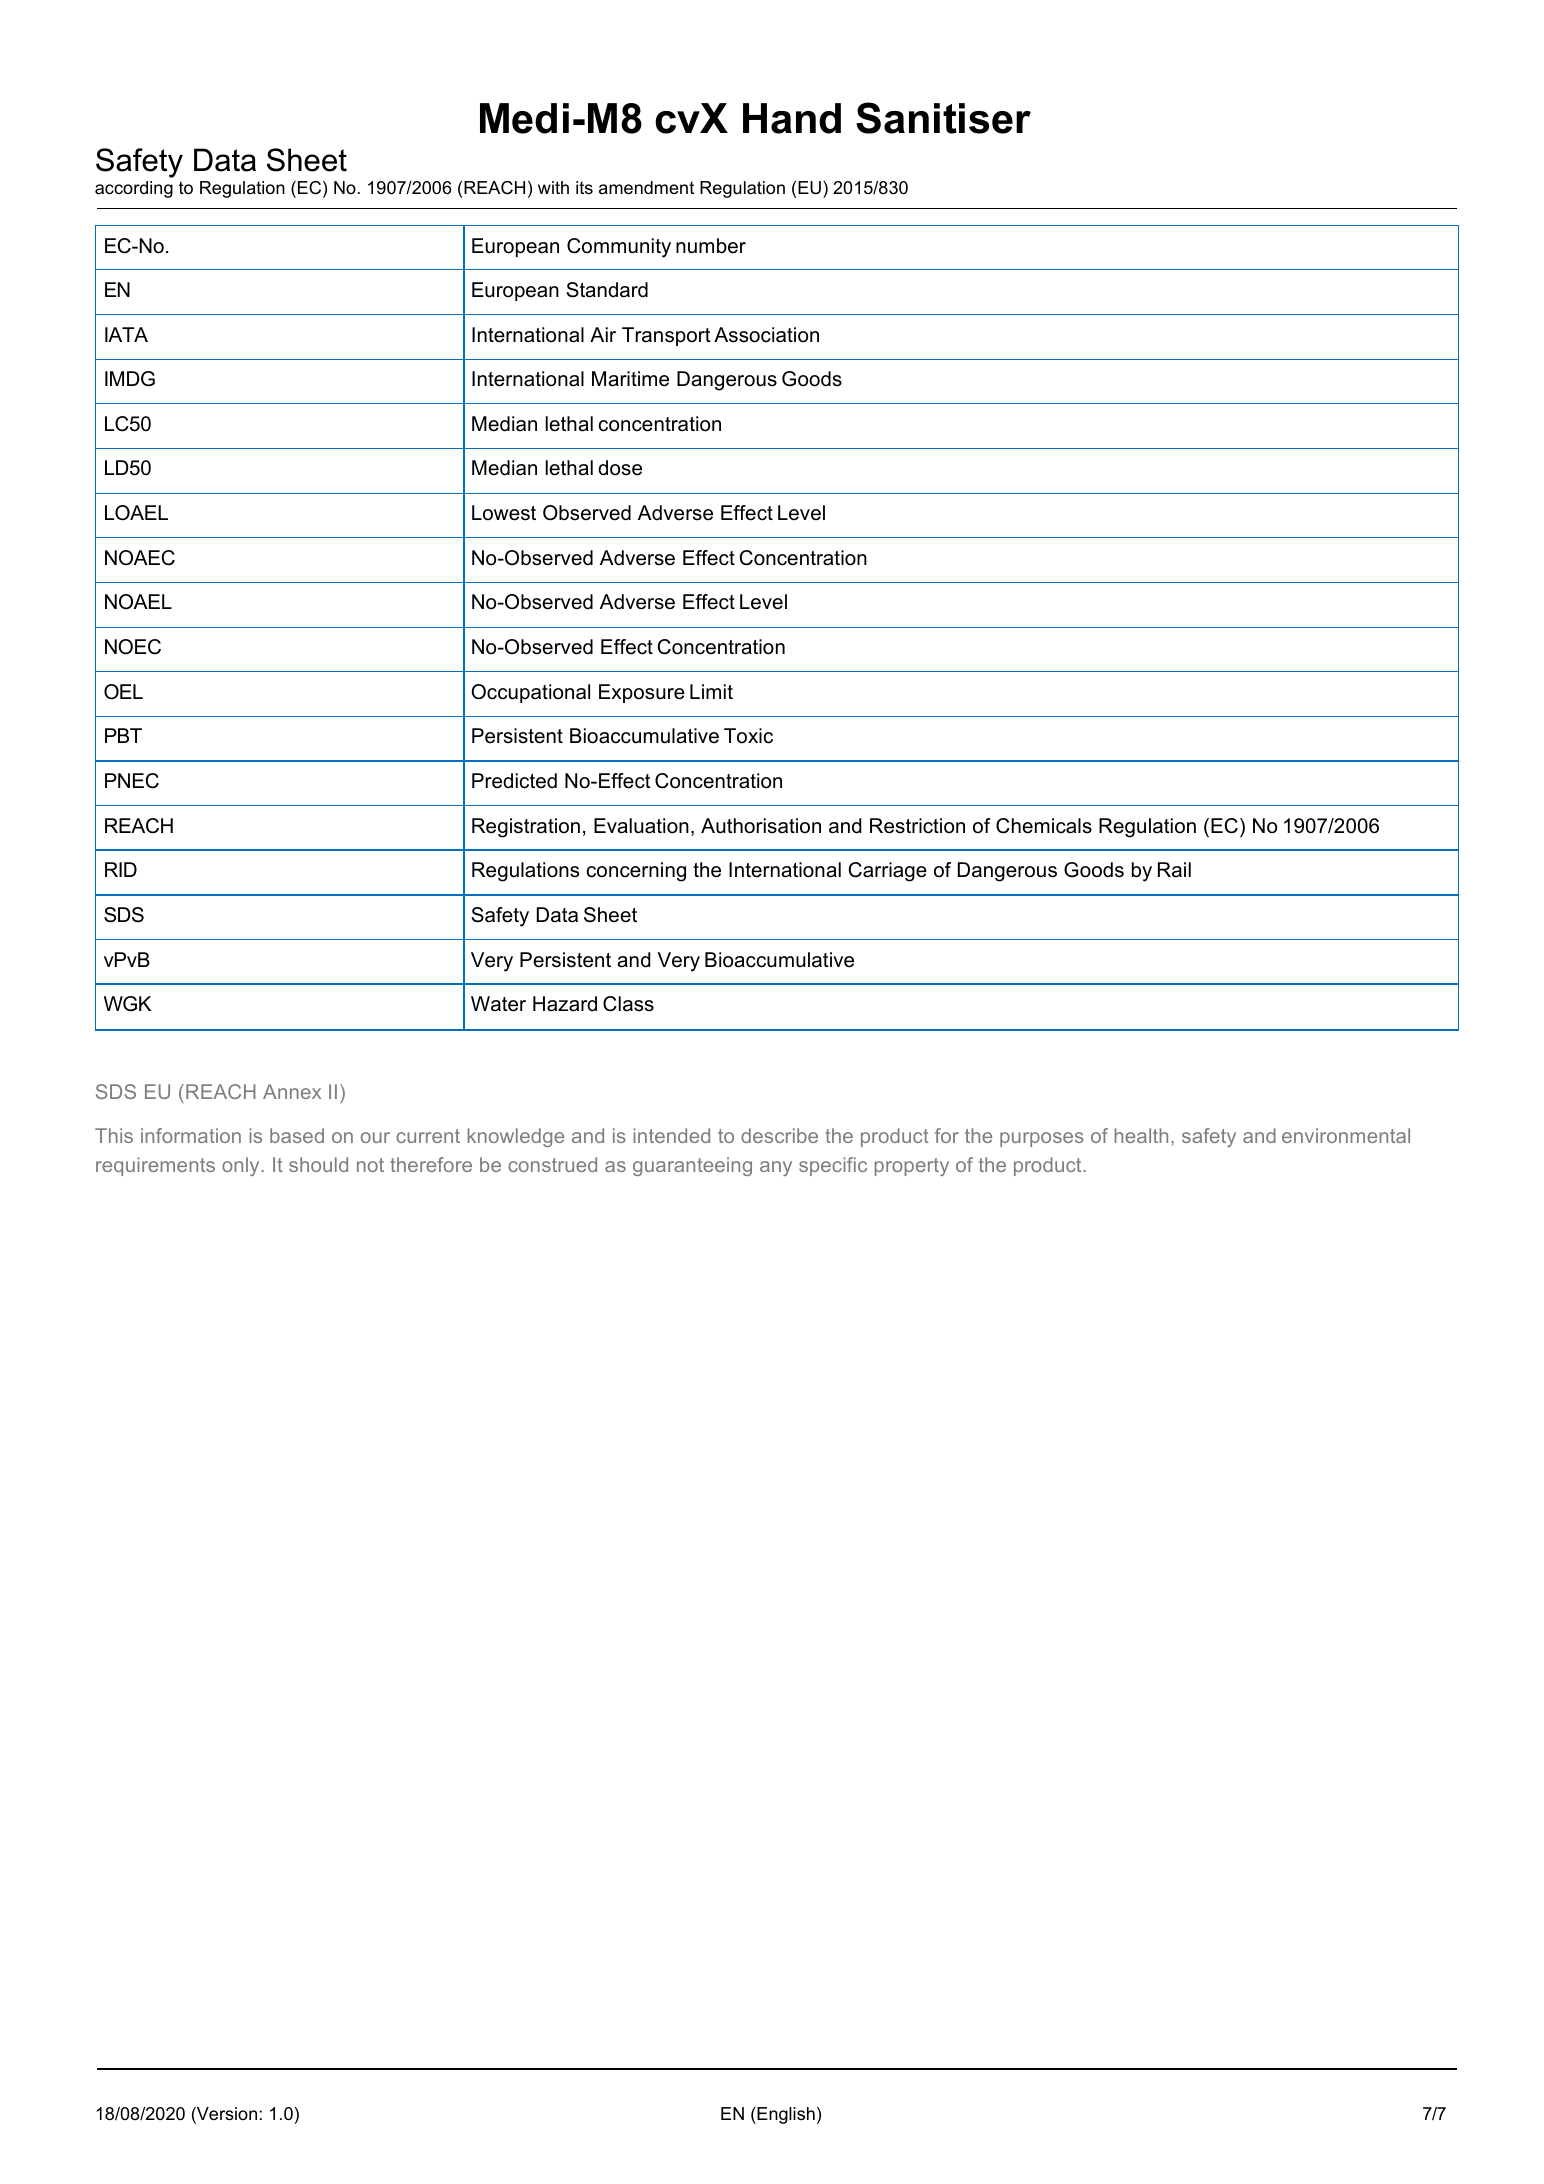 The image size is (1544, 2184). Describe the element at coordinates (1141, 1135) in the screenshot. I see `health` at that location.
